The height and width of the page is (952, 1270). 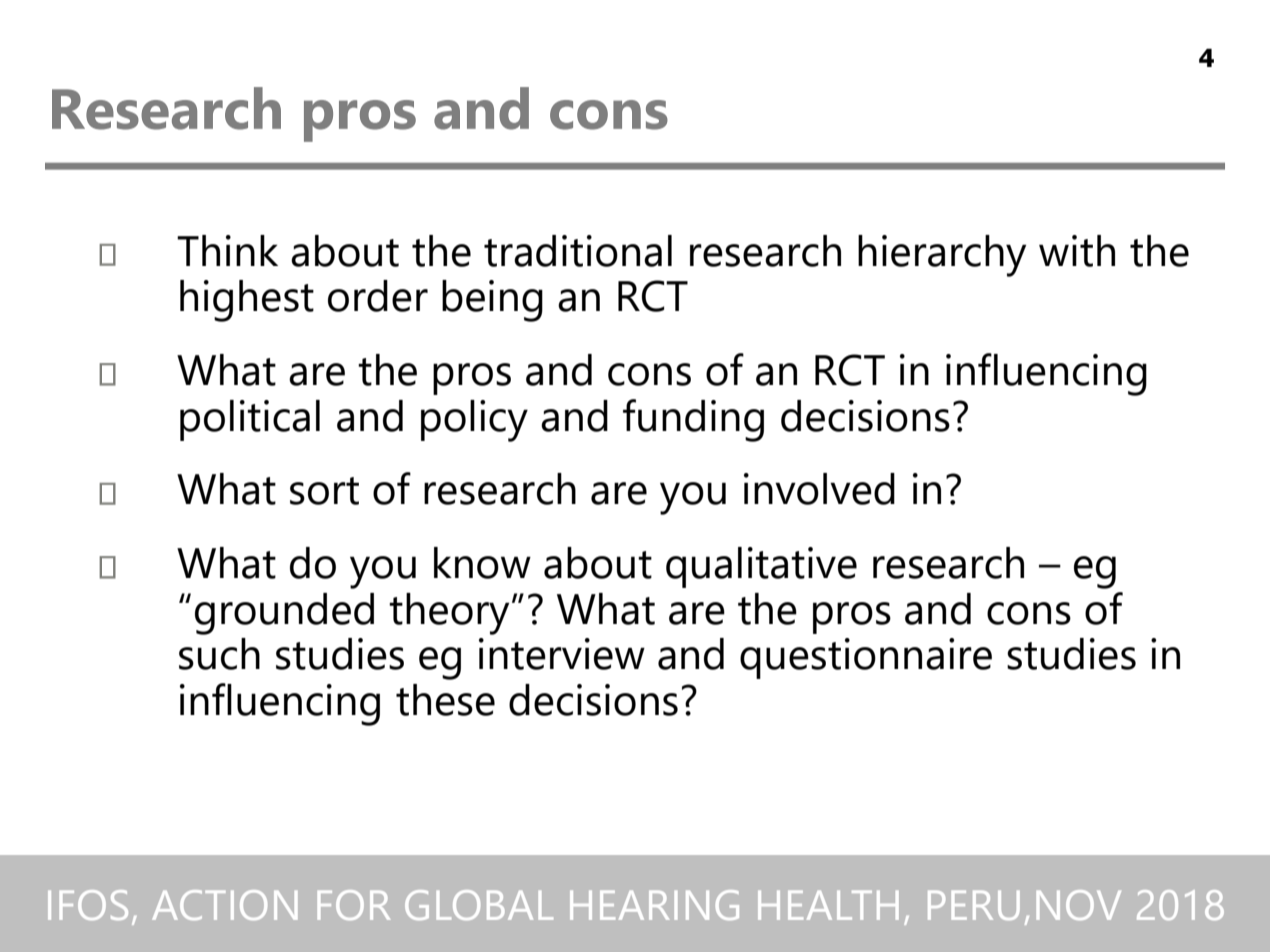 What do you see at coordinates (693, 420) in the page?
I see `funding` at bounding box center [693, 420].
